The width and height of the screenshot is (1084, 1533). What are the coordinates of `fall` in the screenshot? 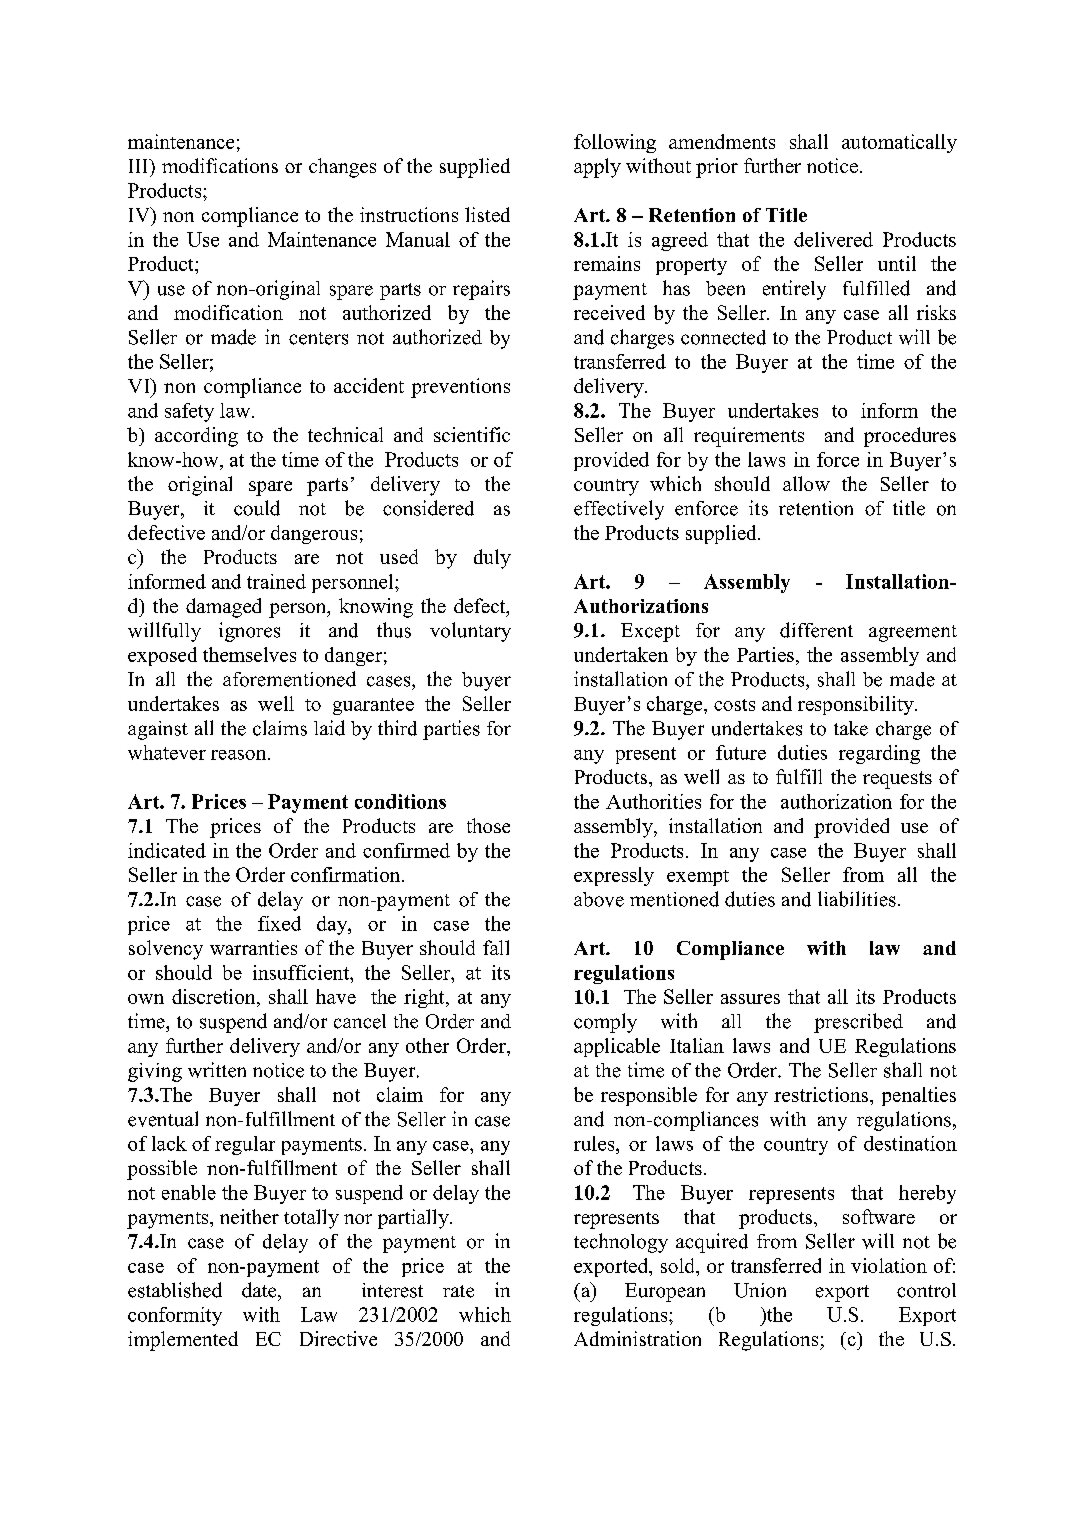 It's located at (496, 947).
